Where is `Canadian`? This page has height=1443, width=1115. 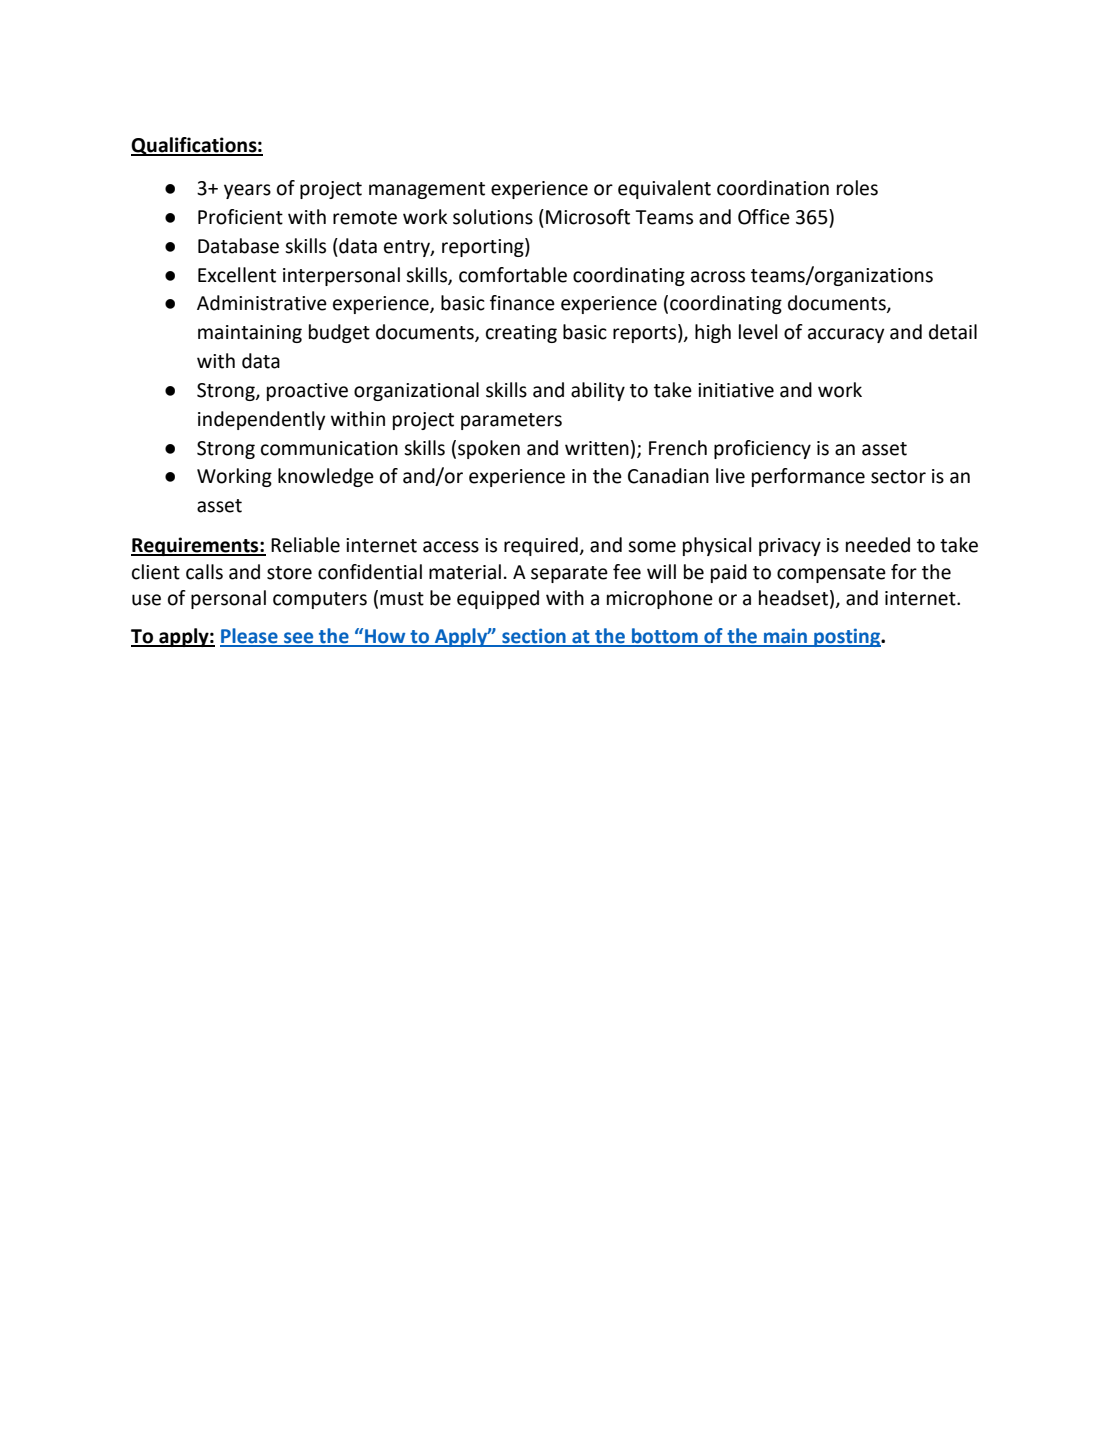 Canadian is located at coordinates (668, 476).
